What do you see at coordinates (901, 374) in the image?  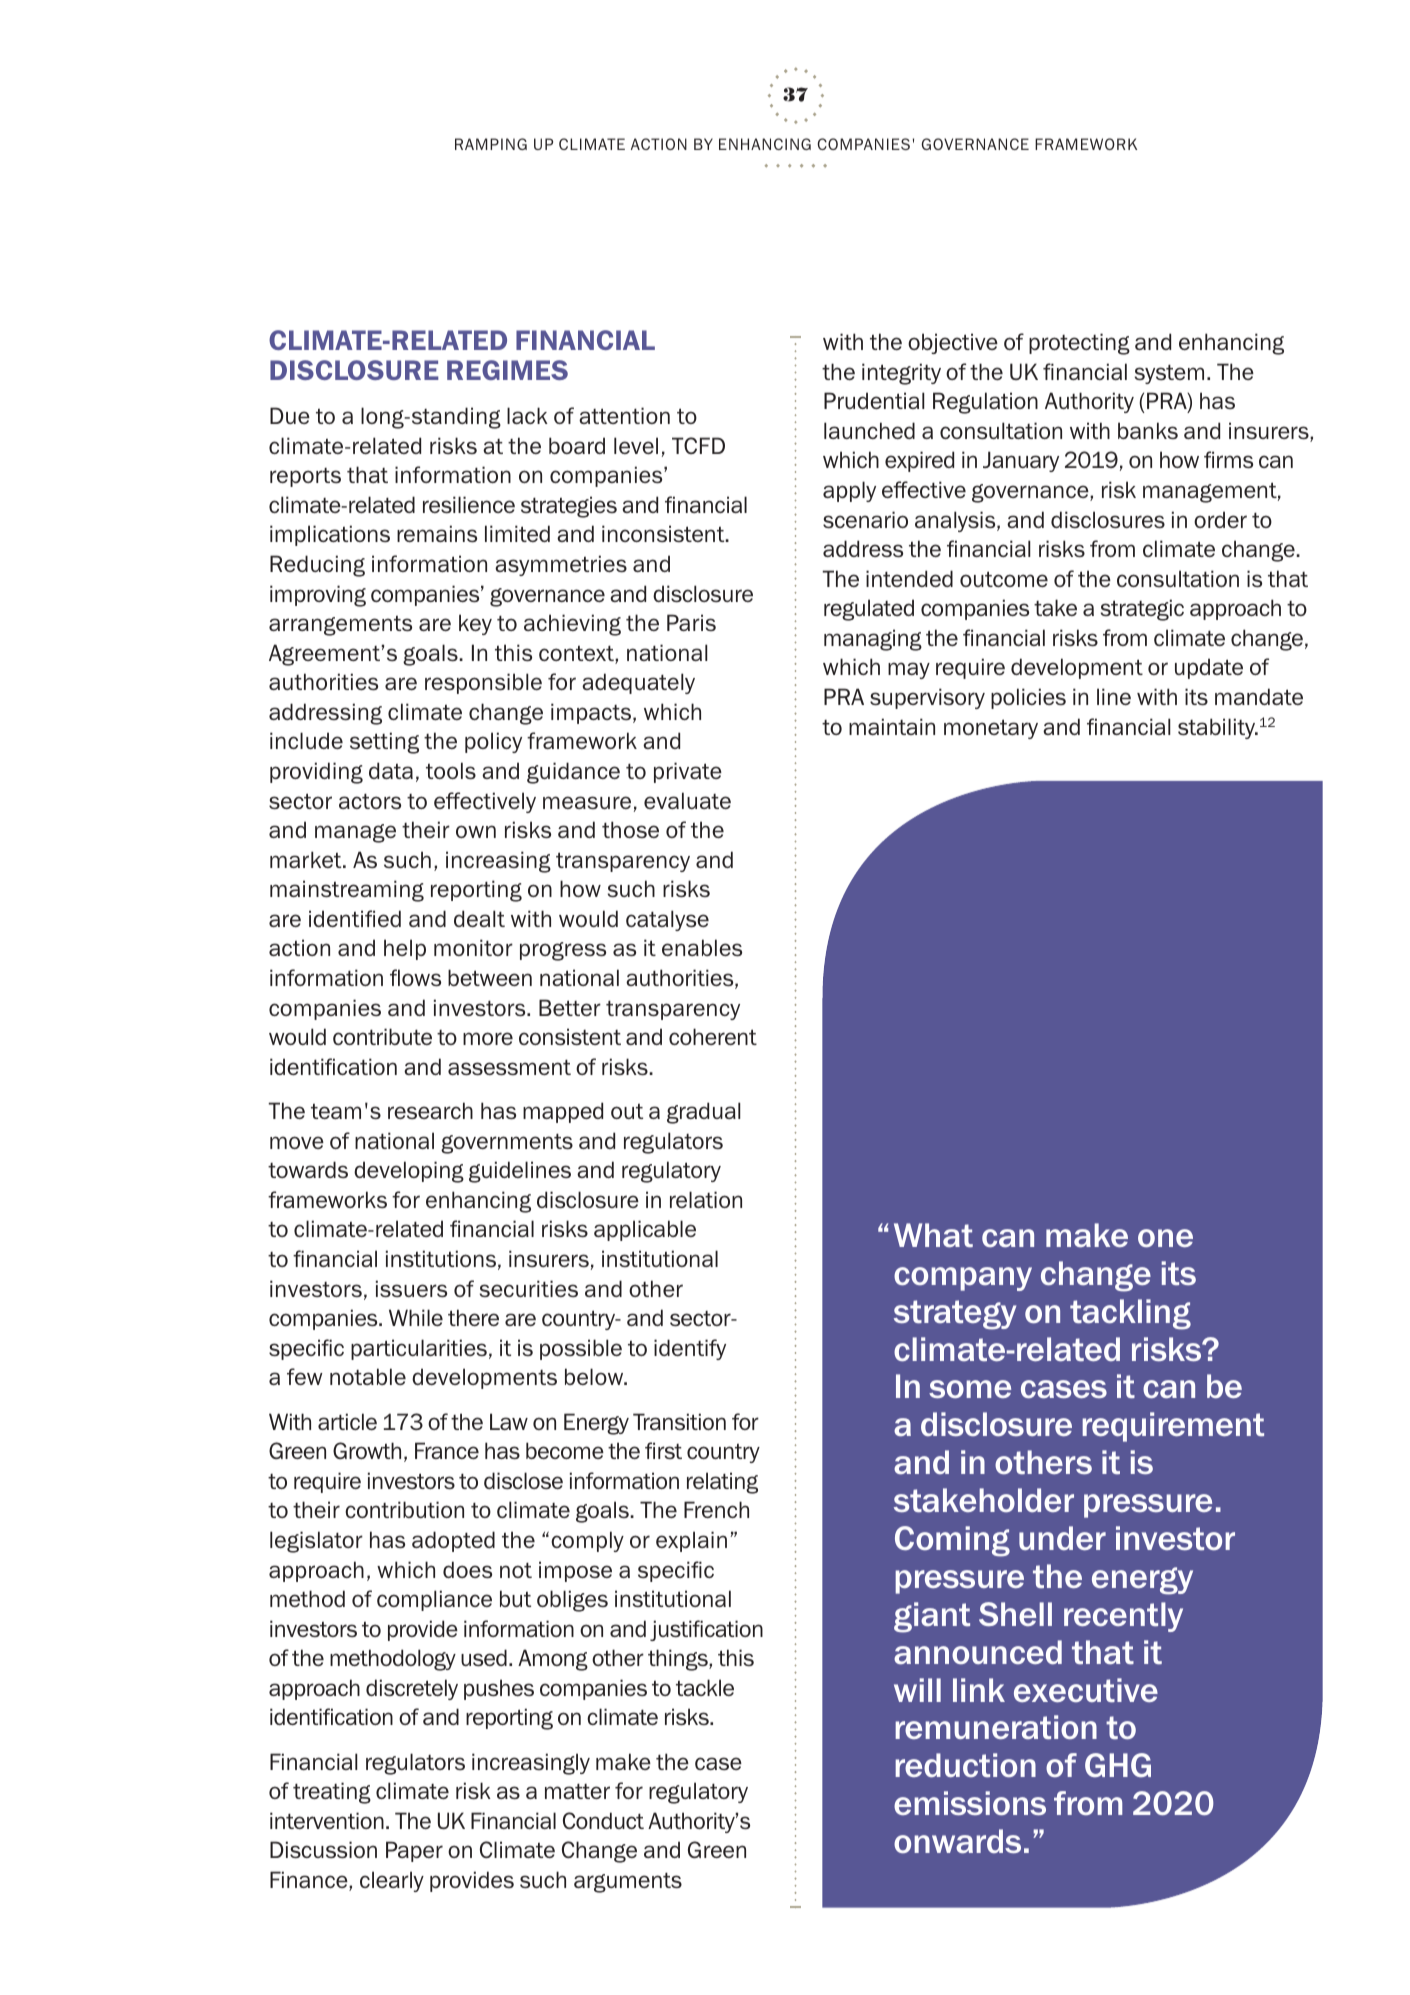 I see `integrity` at bounding box center [901, 374].
